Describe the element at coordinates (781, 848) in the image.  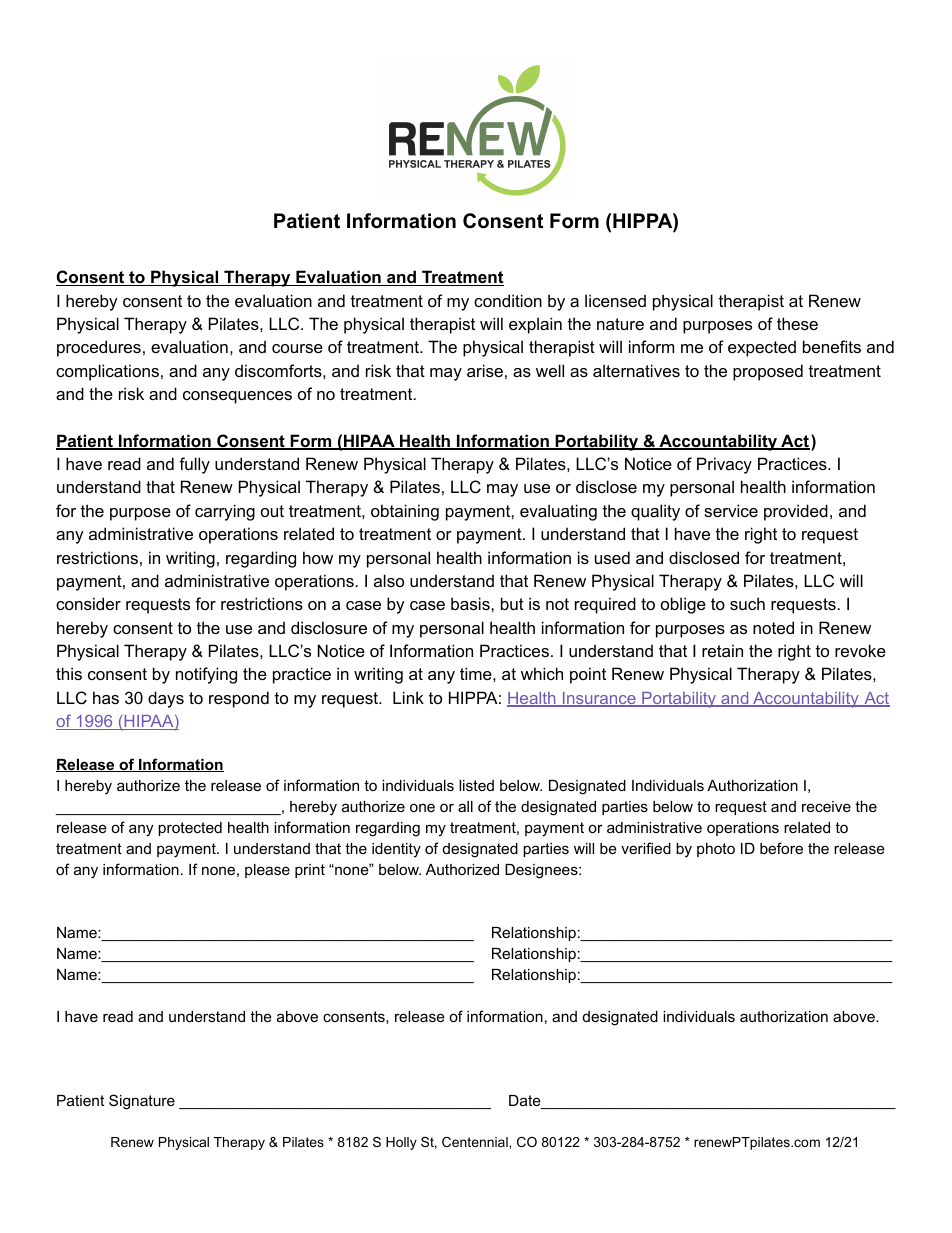
I see `before` at that location.
